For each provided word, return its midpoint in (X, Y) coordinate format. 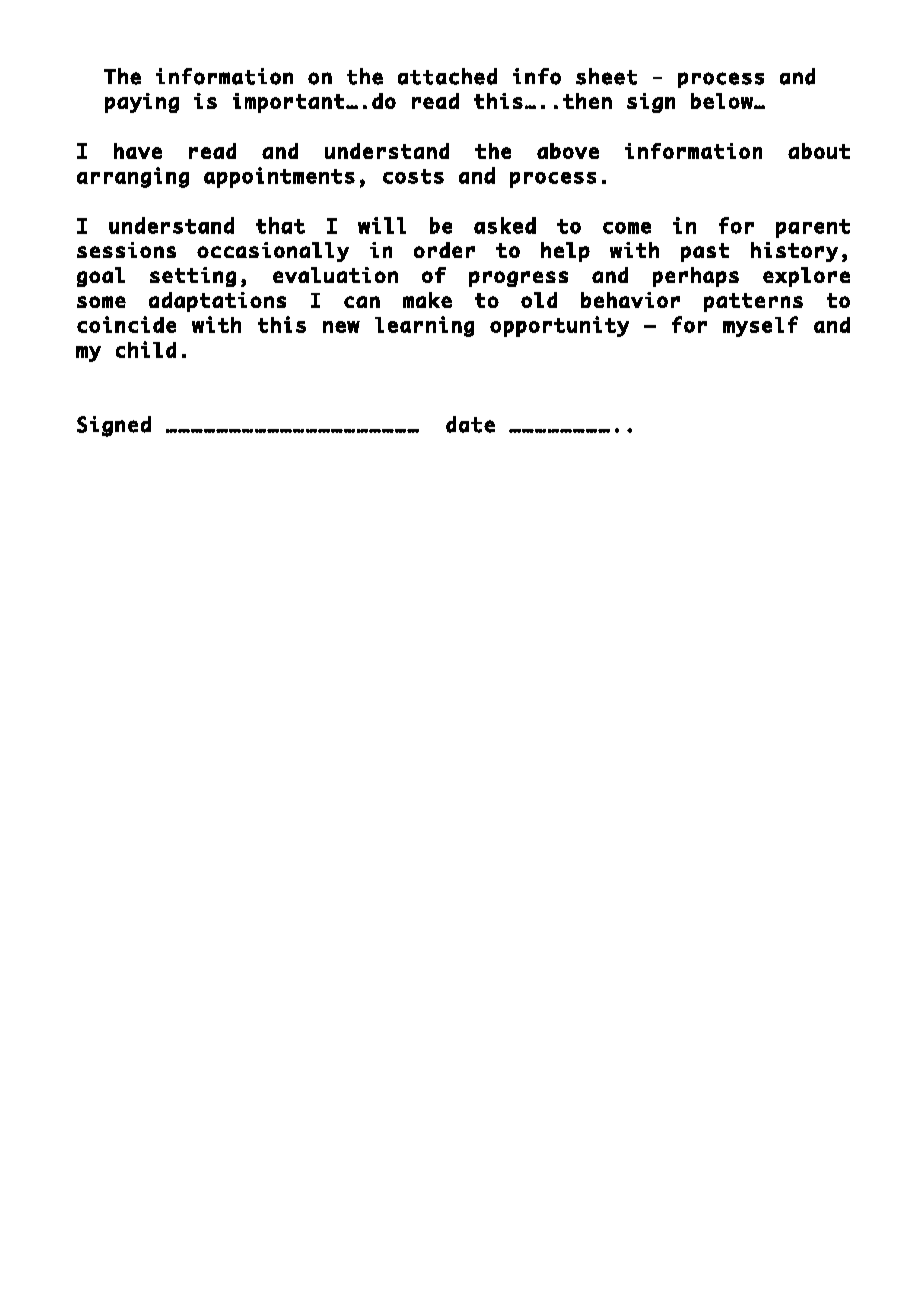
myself (760, 326)
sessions (126, 250)
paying (142, 103)
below (723, 101)
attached (447, 76)
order (444, 250)
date (470, 424)
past (705, 252)
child (146, 349)
